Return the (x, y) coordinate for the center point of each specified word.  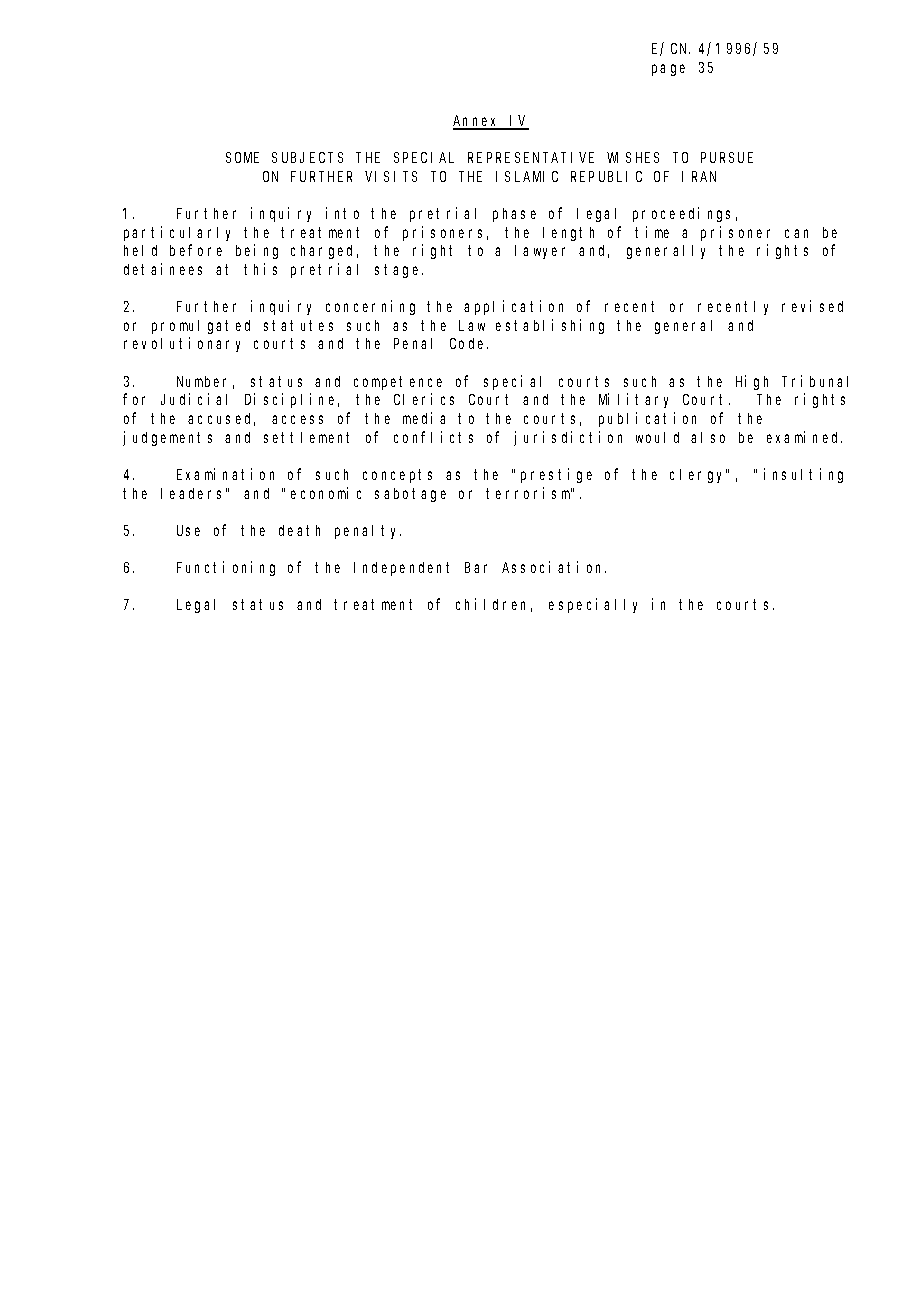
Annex (477, 122)
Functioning (226, 568)
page (668, 70)
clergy (698, 476)
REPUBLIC (606, 176)
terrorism (529, 493)
